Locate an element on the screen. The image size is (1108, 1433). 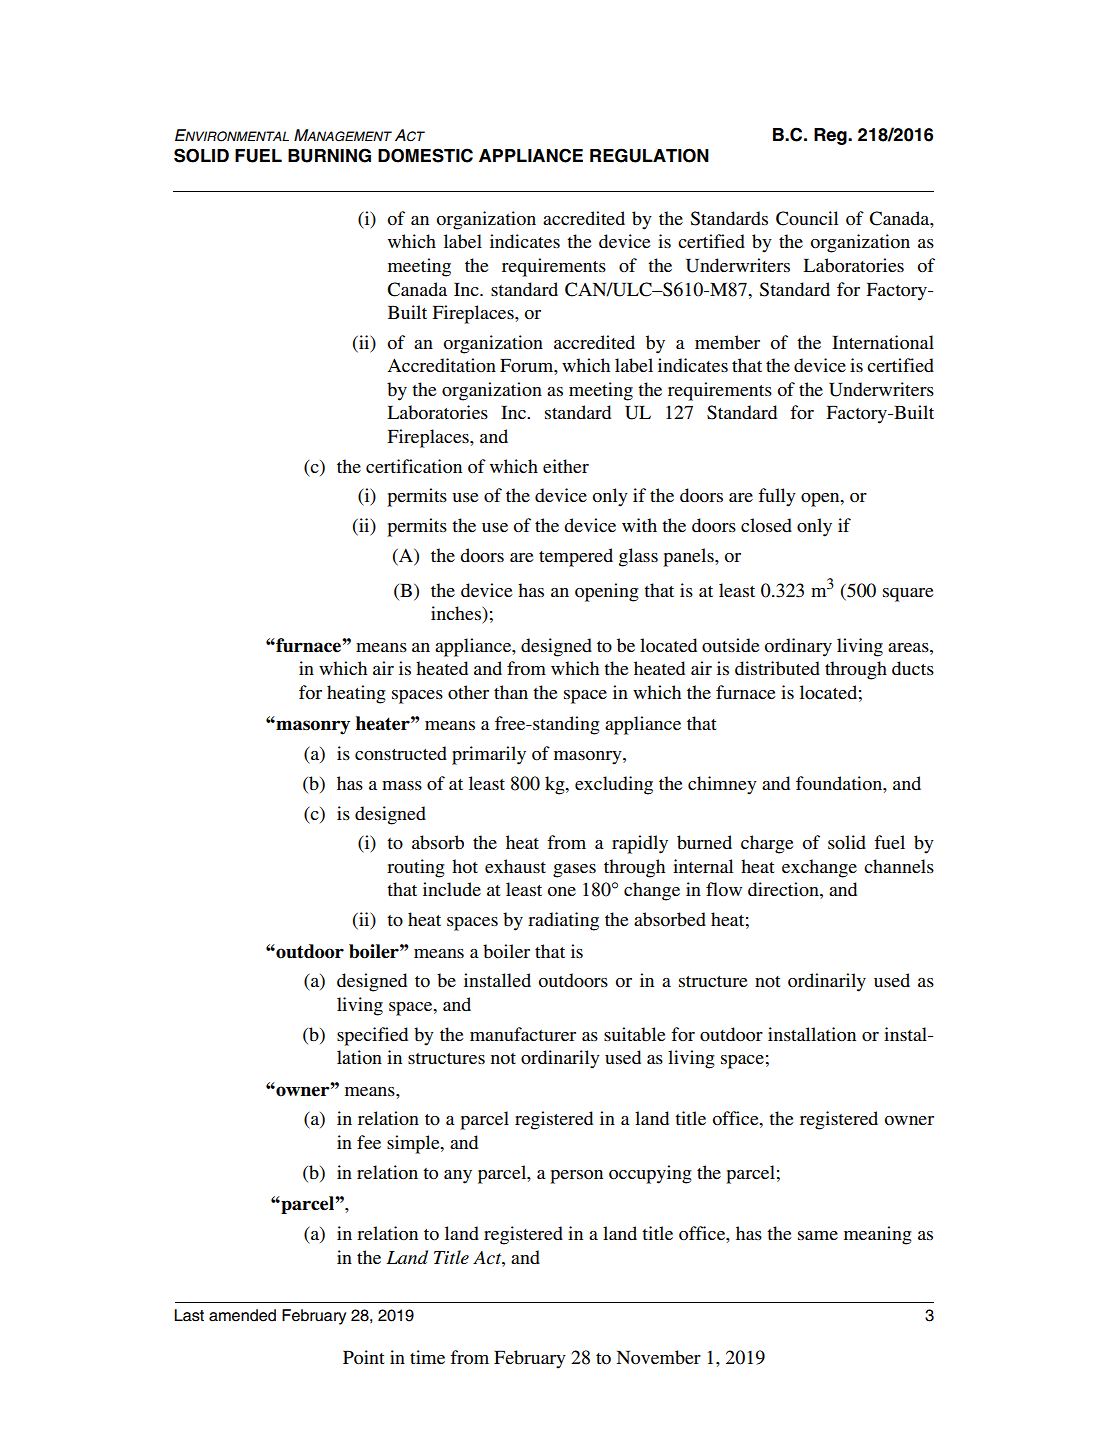
Council is located at coordinates (807, 218).
